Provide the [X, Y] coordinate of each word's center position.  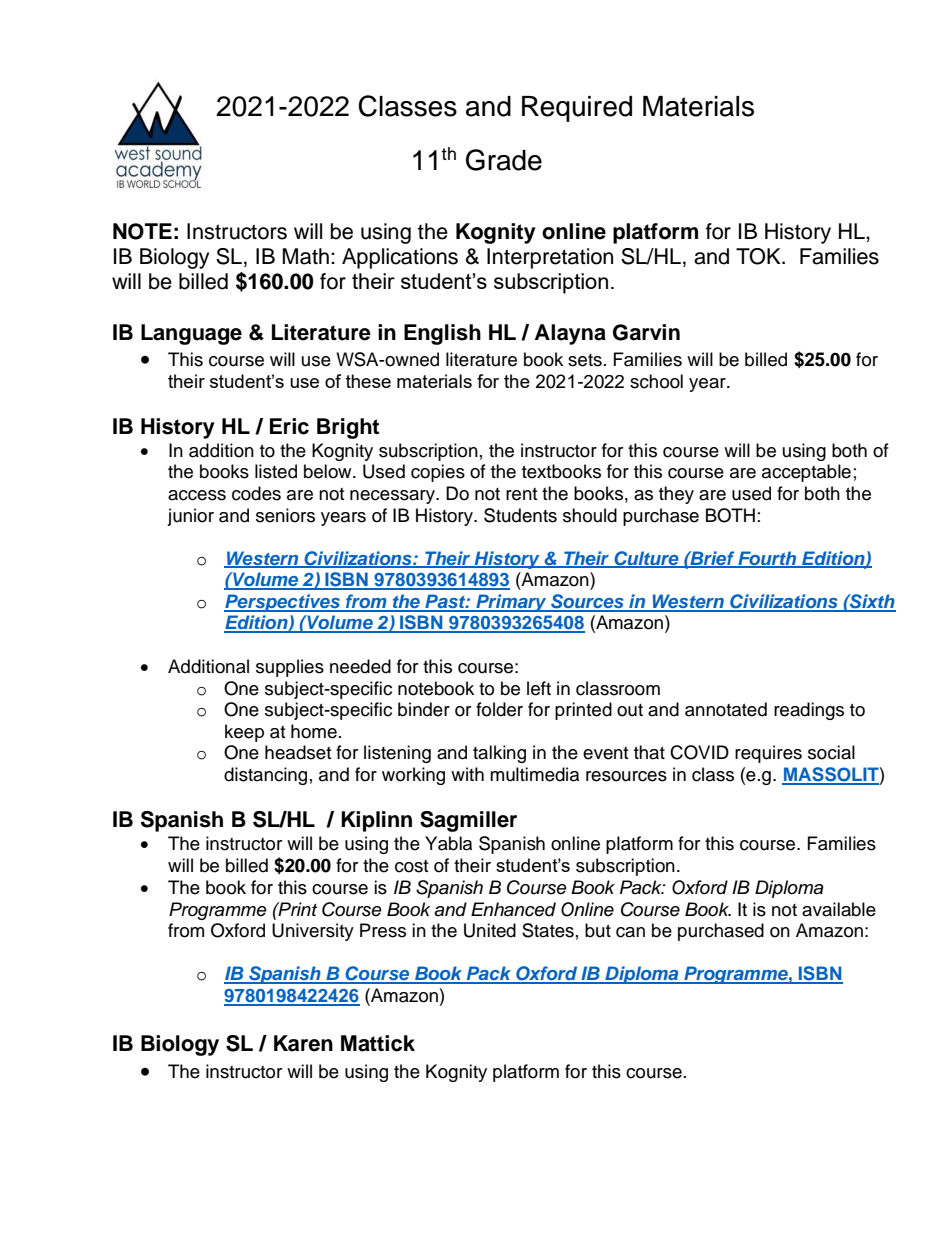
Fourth [767, 559]
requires [768, 754]
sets [585, 360]
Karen [303, 1043]
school [656, 381]
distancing [265, 776]
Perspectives [283, 603]
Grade [504, 160]
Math [305, 256]
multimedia [534, 774]
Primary [511, 603]
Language [191, 334]
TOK [759, 256]
